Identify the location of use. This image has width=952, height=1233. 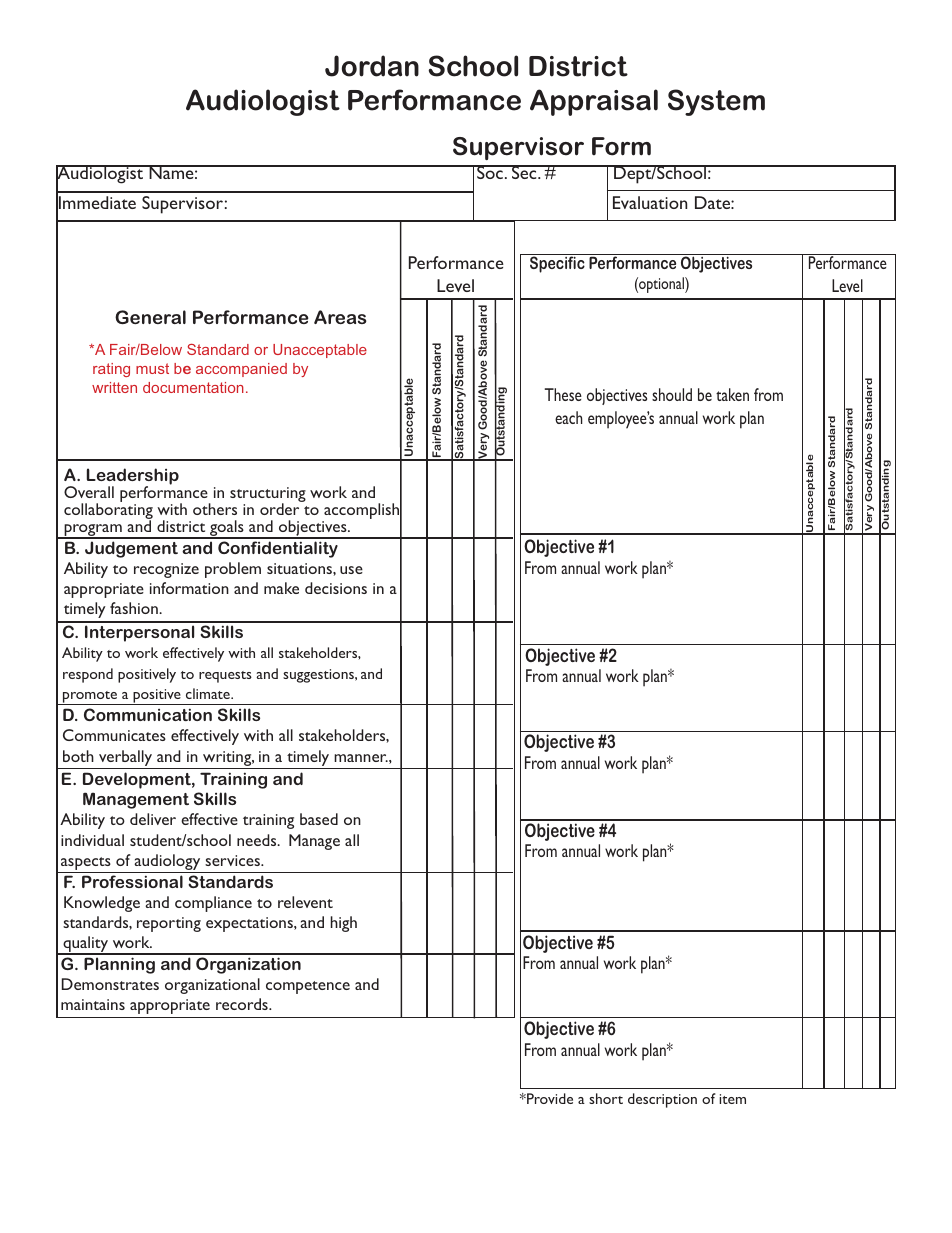
(351, 570).
